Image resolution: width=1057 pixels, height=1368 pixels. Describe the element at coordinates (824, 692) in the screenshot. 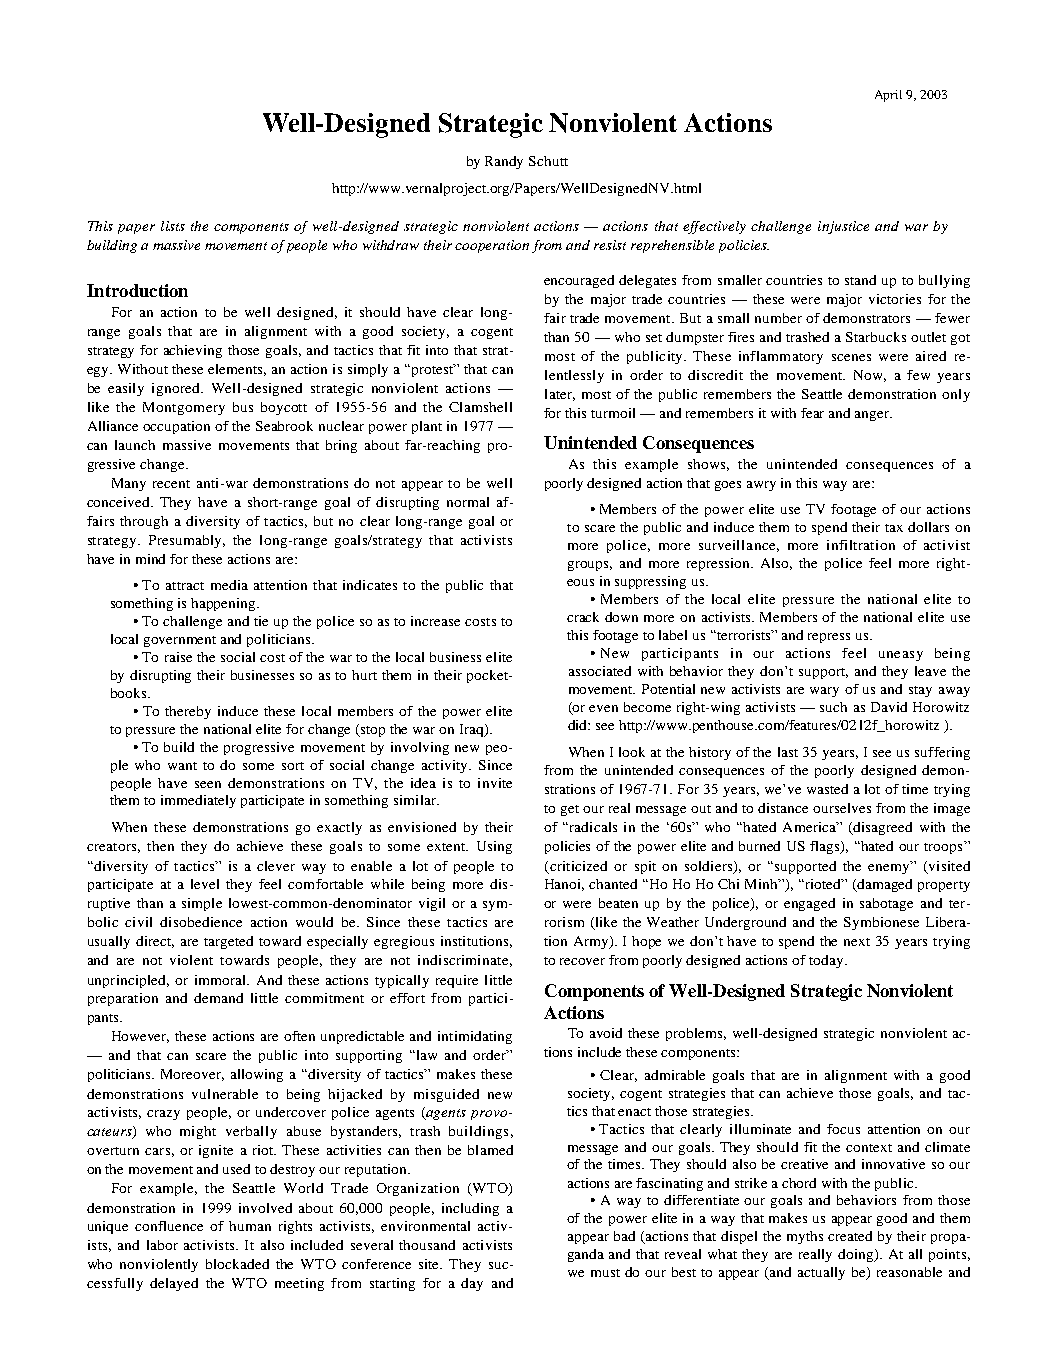

I see `wary` at that location.
